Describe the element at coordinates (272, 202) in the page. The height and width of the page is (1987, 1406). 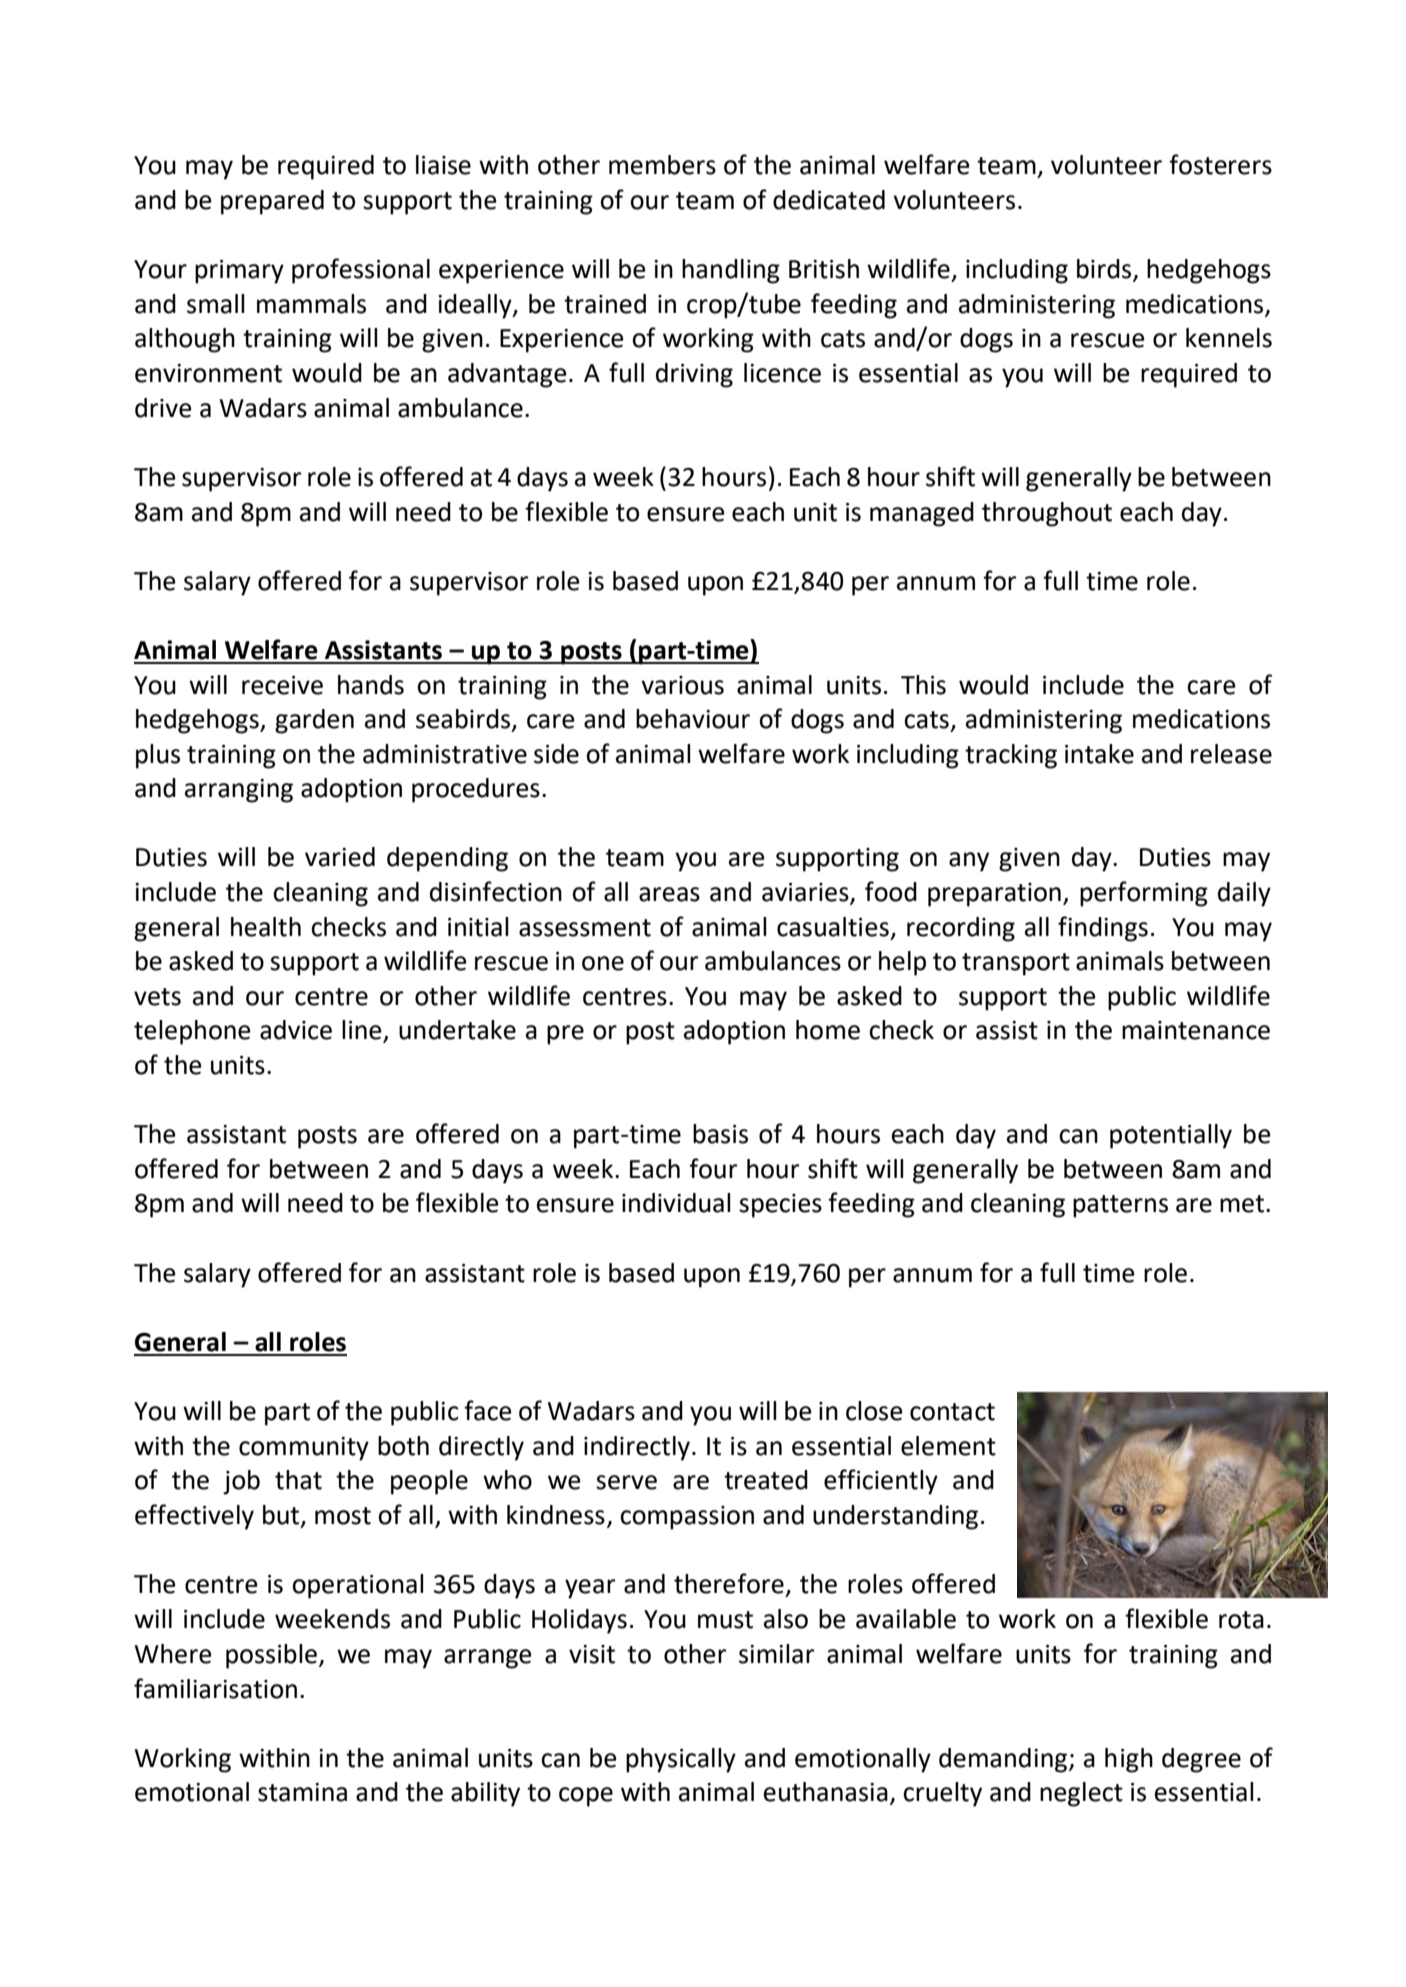
I see `prepared` at that location.
